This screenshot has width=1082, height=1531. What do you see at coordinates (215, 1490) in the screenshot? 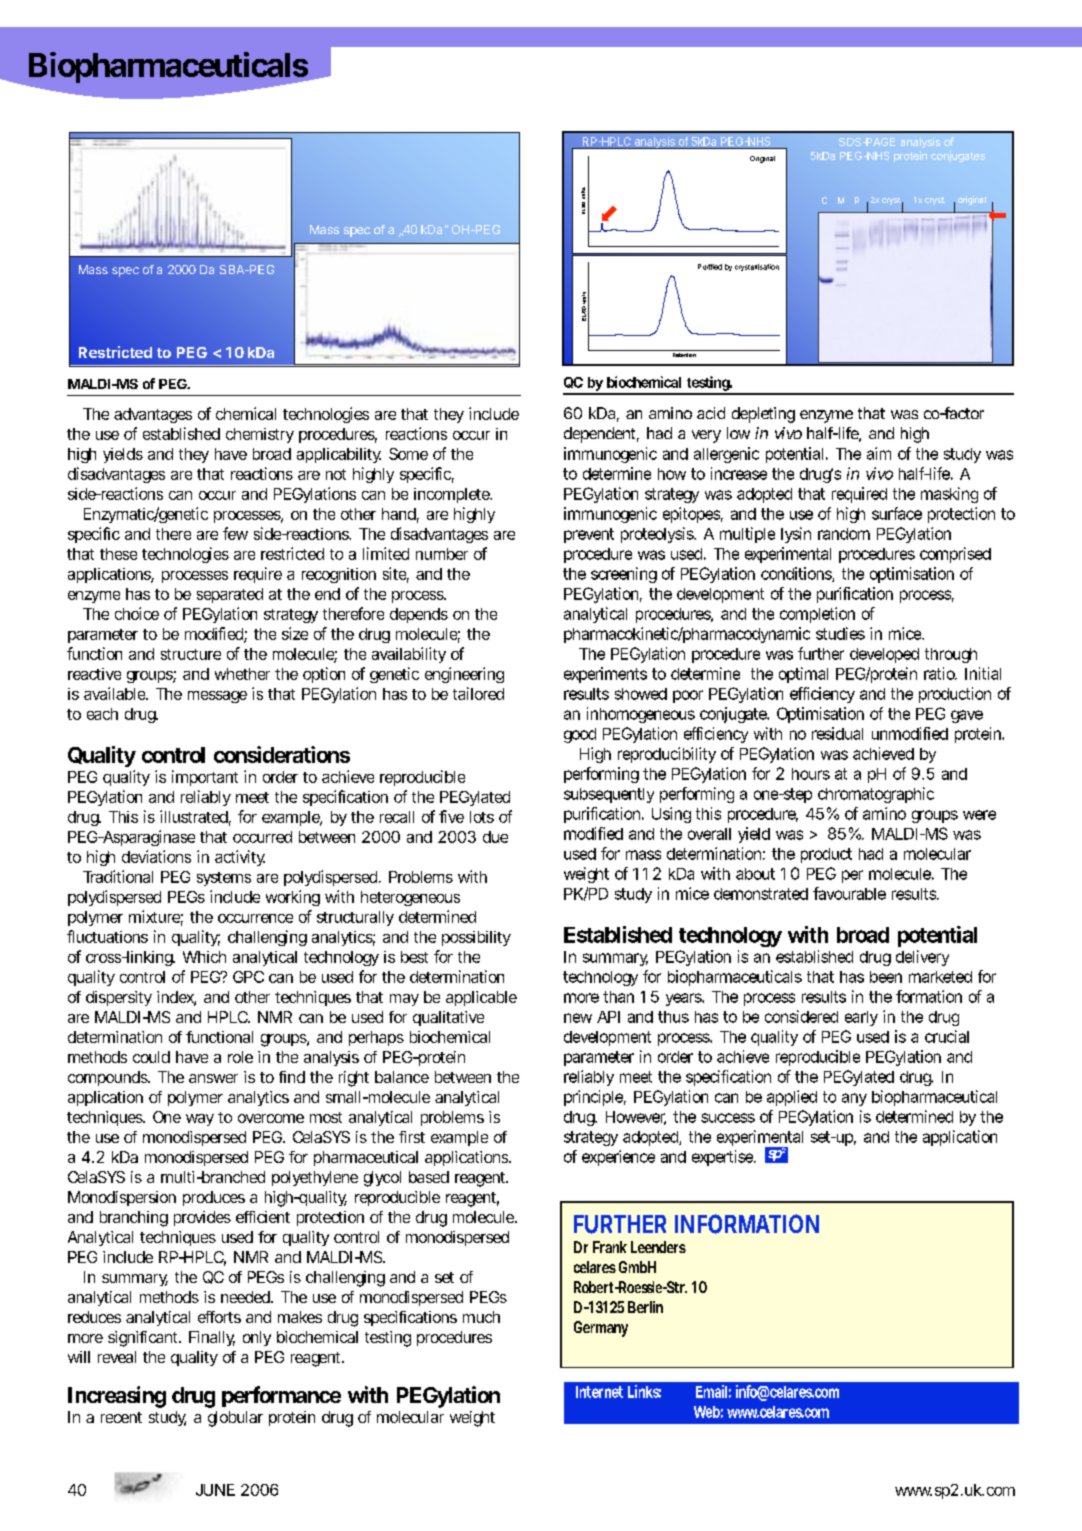
I see `JUNE` at bounding box center [215, 1490].
